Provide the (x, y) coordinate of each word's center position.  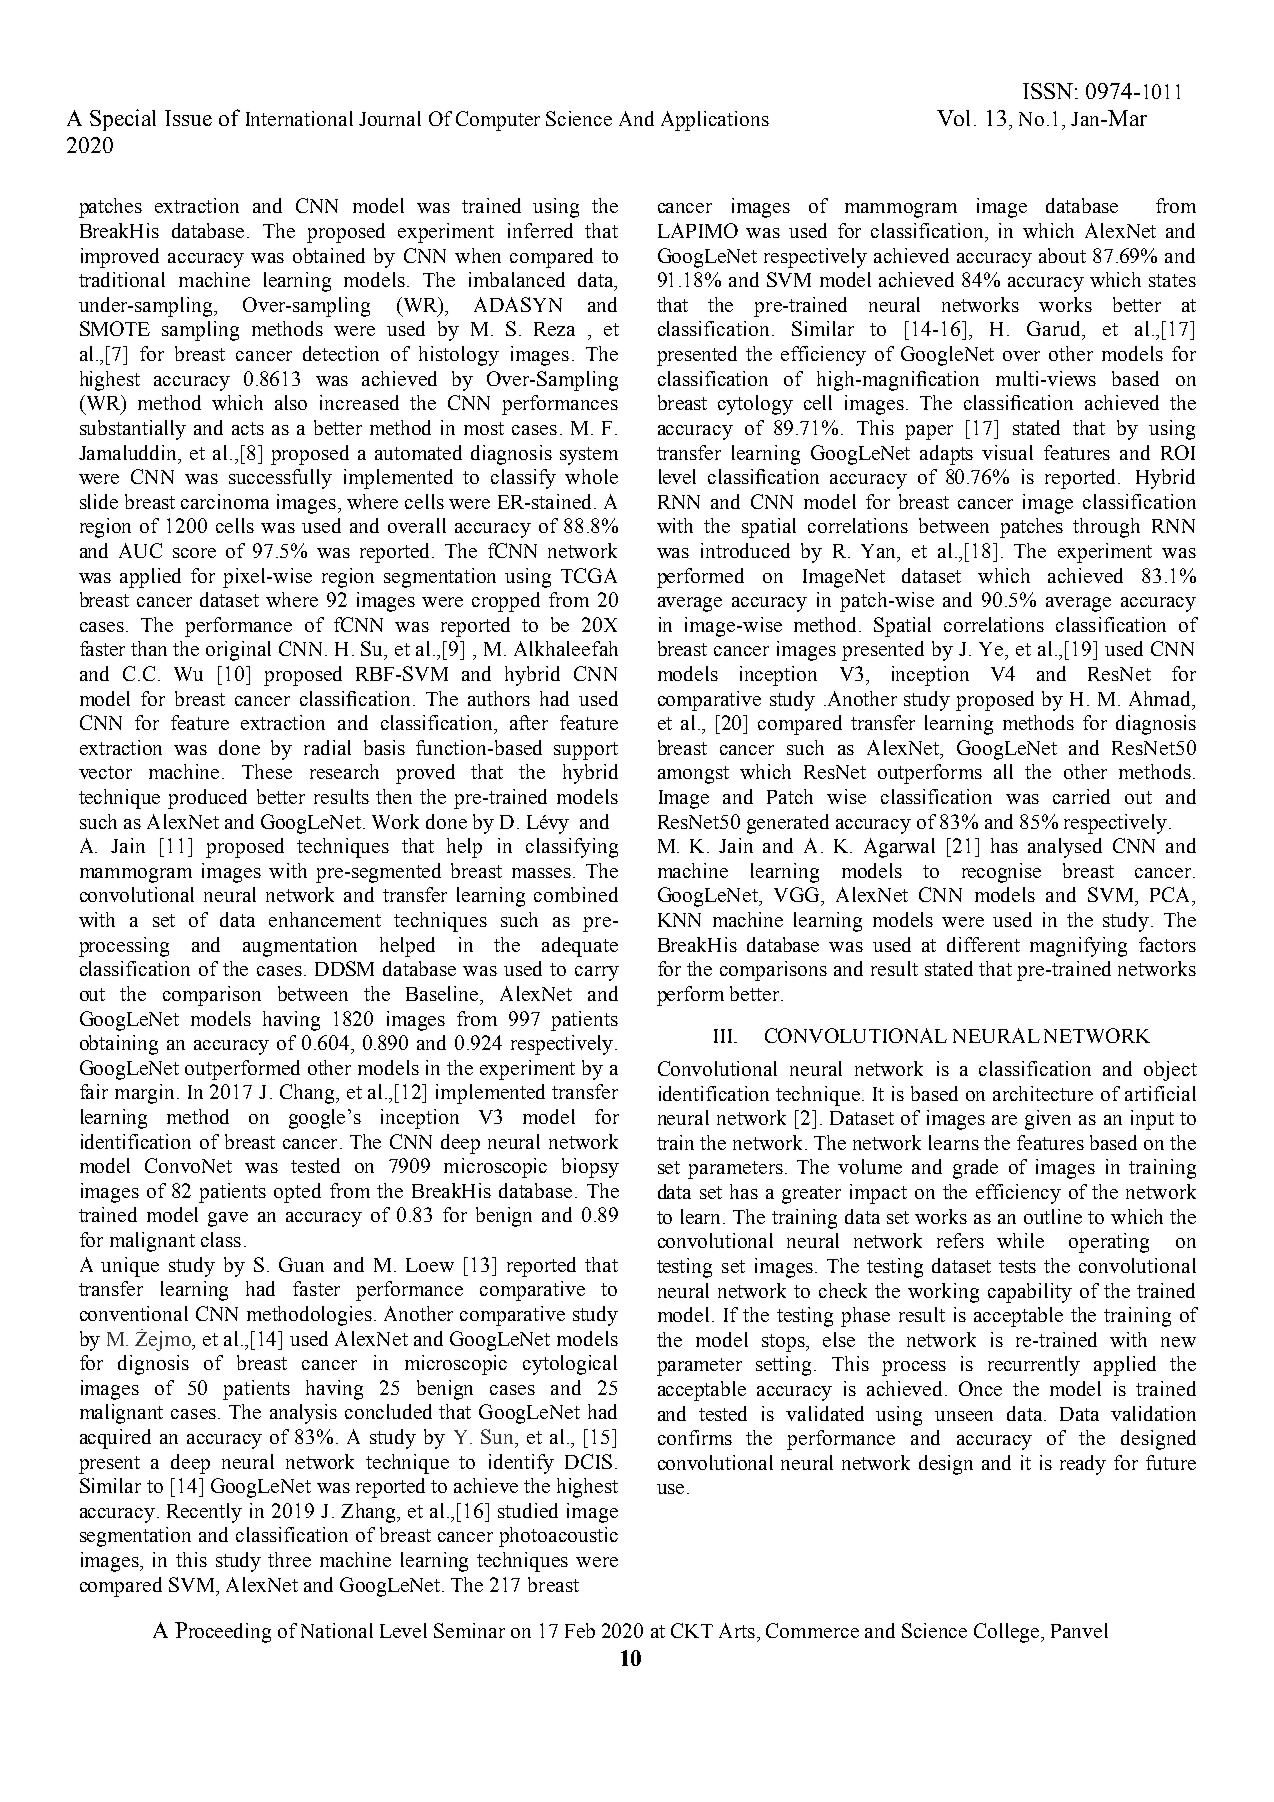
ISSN (1049, 91)
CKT (692, 1630)
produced (207, 799)
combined (576, 894)
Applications (715, 121)
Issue (188, 118)
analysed (1065, 848)
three (289, 1559)
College (1008, 1633)
